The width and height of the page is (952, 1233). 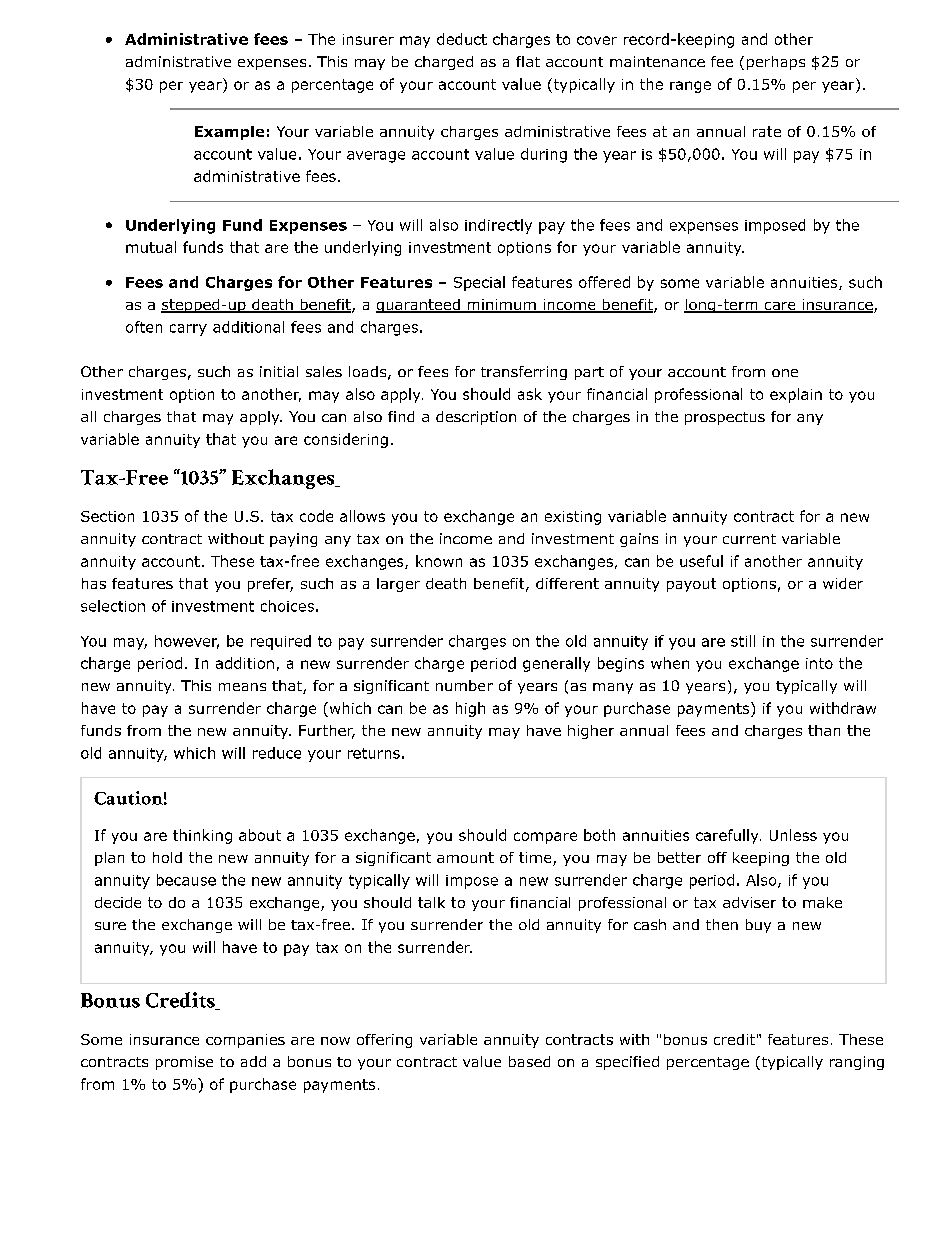 What do you see at coordinates (229, 133) in the page?
I see `Example` at bounding box center [229, 133].
